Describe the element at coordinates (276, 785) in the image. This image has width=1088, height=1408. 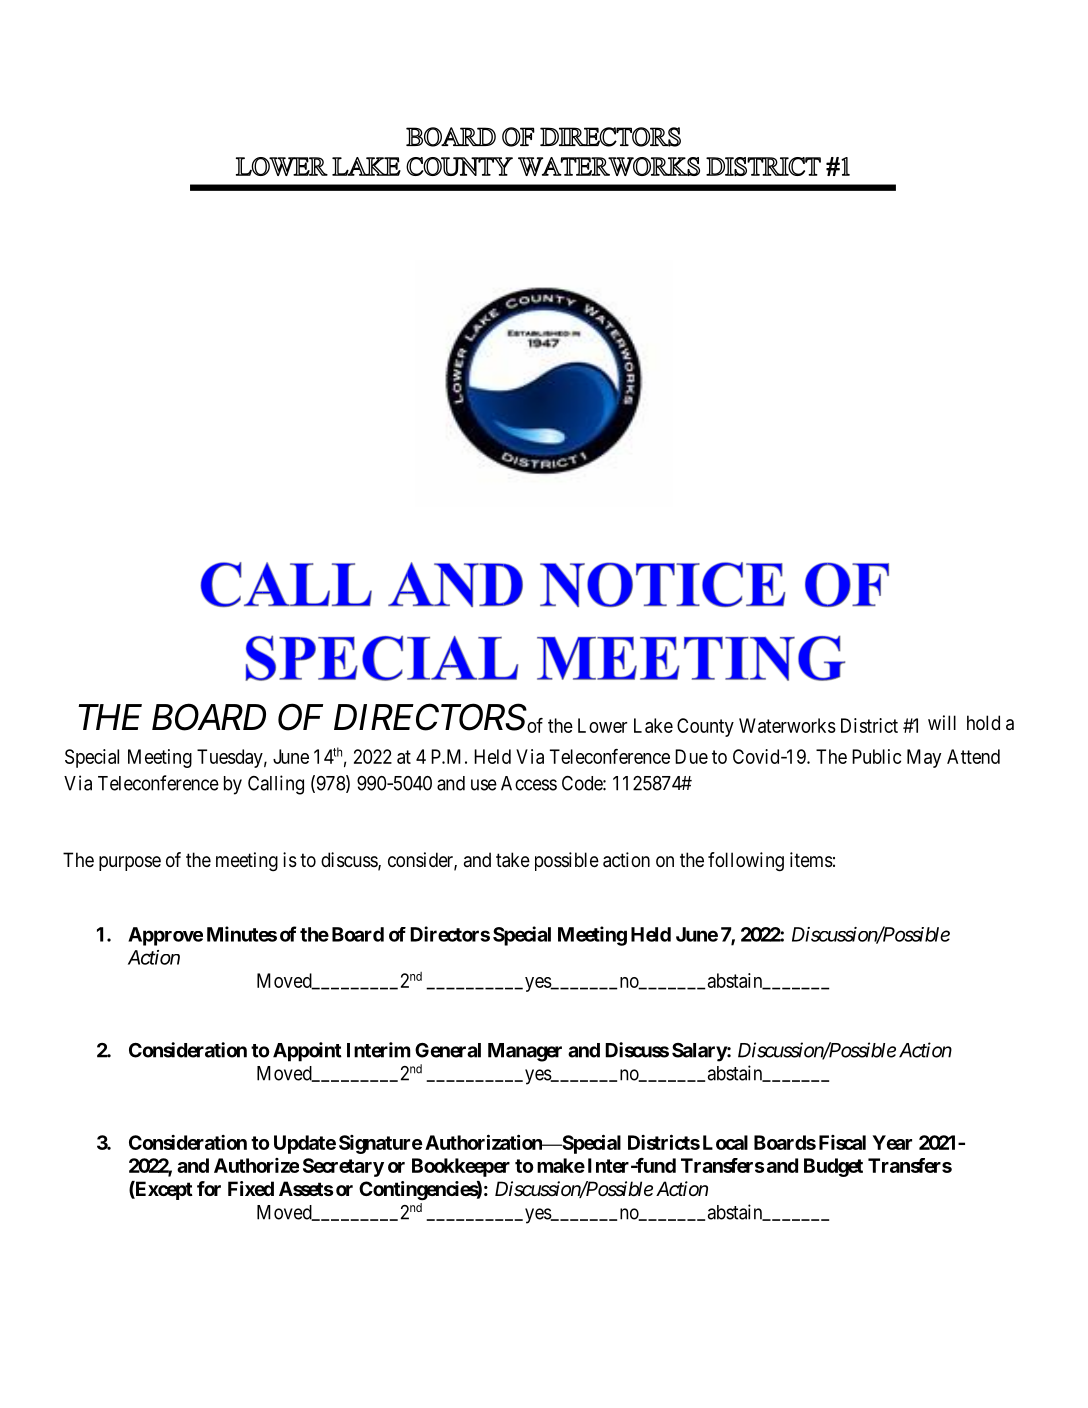
I see `Calling` at that location.
